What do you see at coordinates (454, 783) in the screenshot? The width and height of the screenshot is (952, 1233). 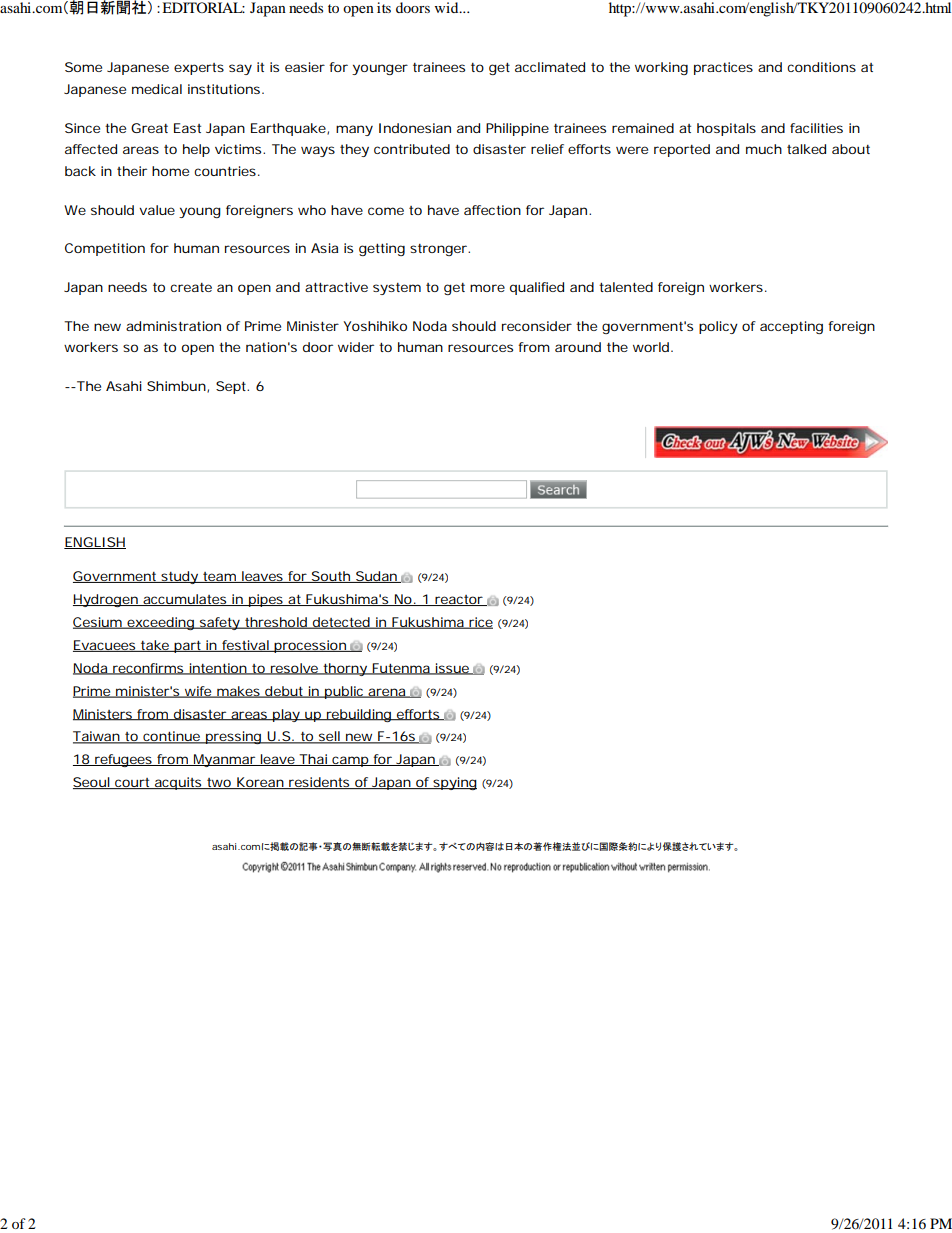 I see `spying` at bounding box center [454, 783].
